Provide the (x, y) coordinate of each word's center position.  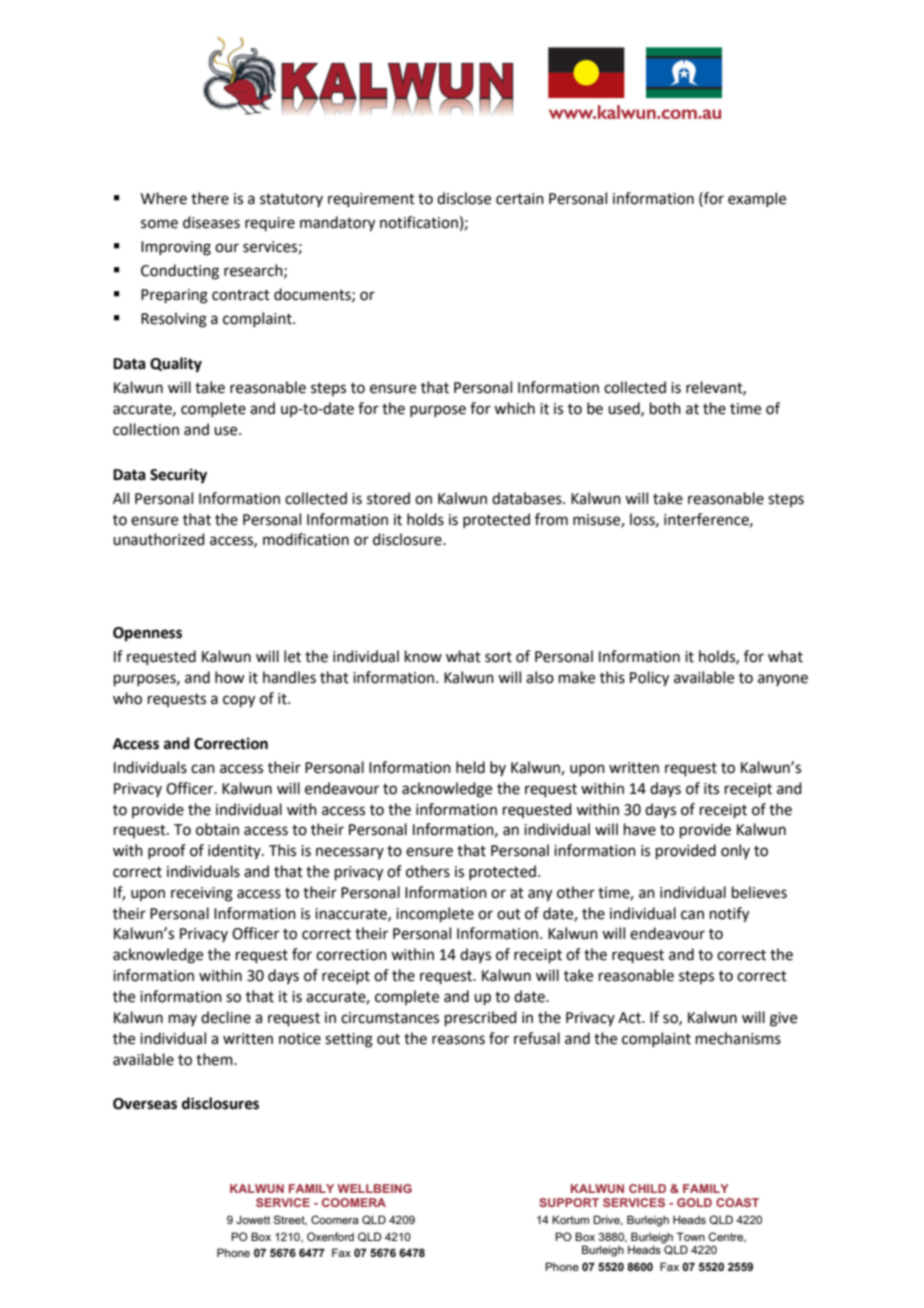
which (514, 408)
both (665, 408)
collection (146, 429)
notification (419, 222)
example (757, 199)
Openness (147, 634)
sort (498, 657)
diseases (211, 222)
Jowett (253, 1219)
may (183, 1020)
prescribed (481, 1018)
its (711, 789)
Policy (649, 679)
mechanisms (738, 1038)
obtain (217, 829)
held (470, 767)
